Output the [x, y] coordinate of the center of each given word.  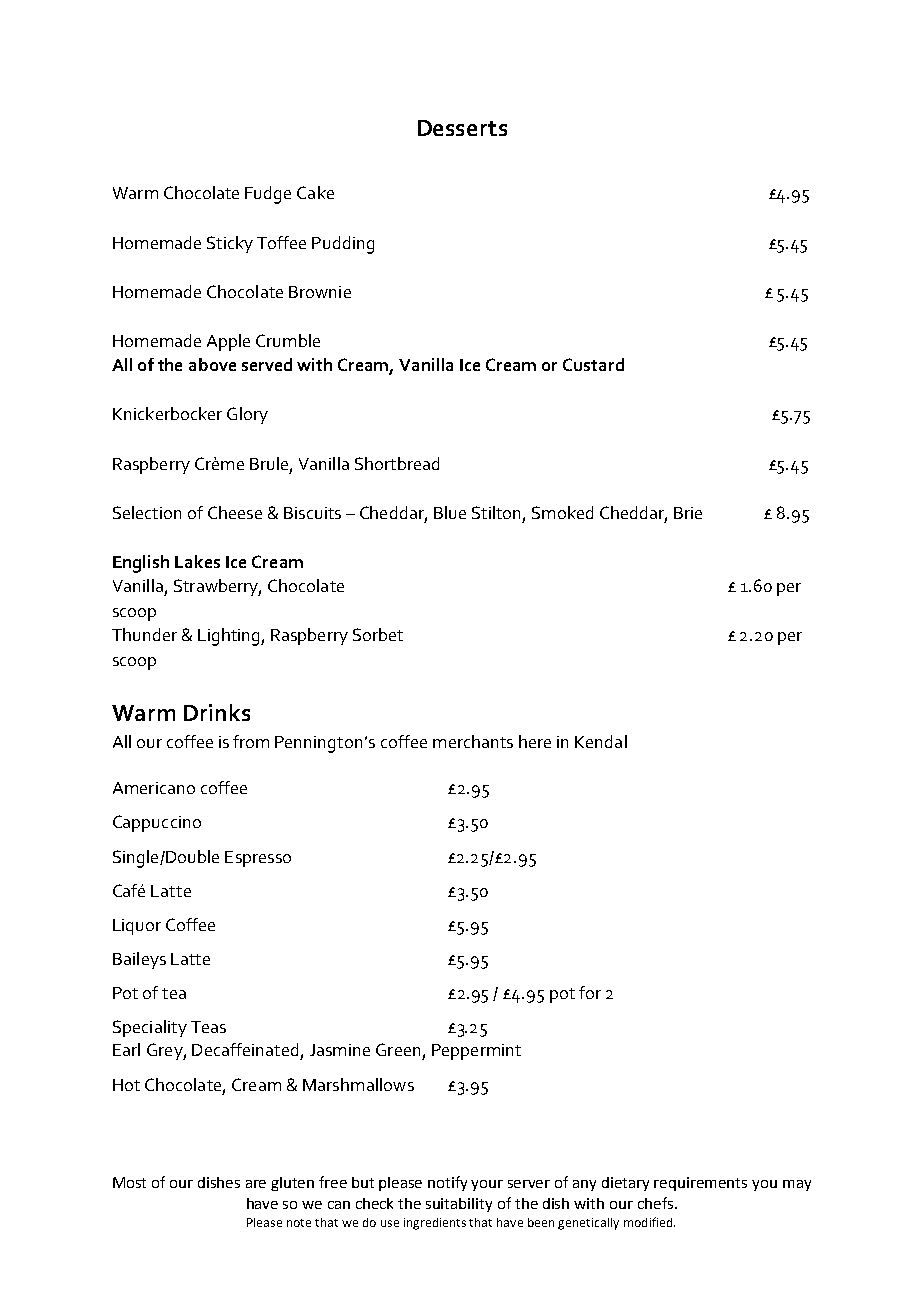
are [256, 1184]
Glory [247, 415]
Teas [208, 1027]
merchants [473, 741]
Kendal [601, 741]
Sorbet [378, 634]
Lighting [230, 637]
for [590, 992]
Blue [450, 512]
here [535, 741]
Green [398, 1049]
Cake [315, 192]
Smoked [562, 512]
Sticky [230, 244]
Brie [688, 513]
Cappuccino [157, 823]
